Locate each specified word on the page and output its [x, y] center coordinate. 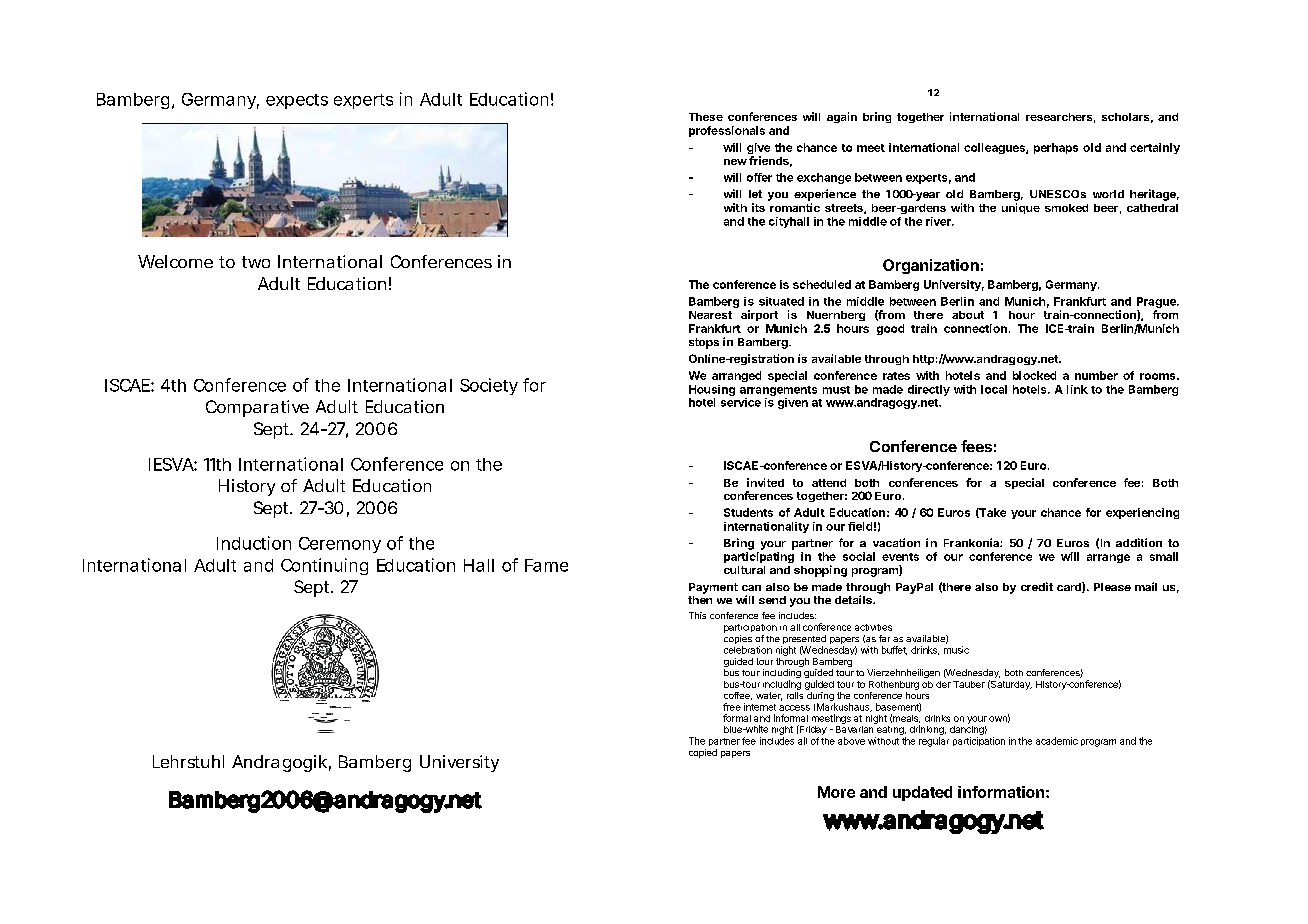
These [706, 117]
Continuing [324, 566]
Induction [254, 543]
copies [738, 641]
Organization [931, 266]
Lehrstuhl [188, 761]
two [256, 262]
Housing [712, 390]
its [758, 207]
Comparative [257, 408]
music [956, 650]
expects [297, 101]
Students [748, 512]
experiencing [1142, 513]
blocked [1034, 375]
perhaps [1056, 148]
